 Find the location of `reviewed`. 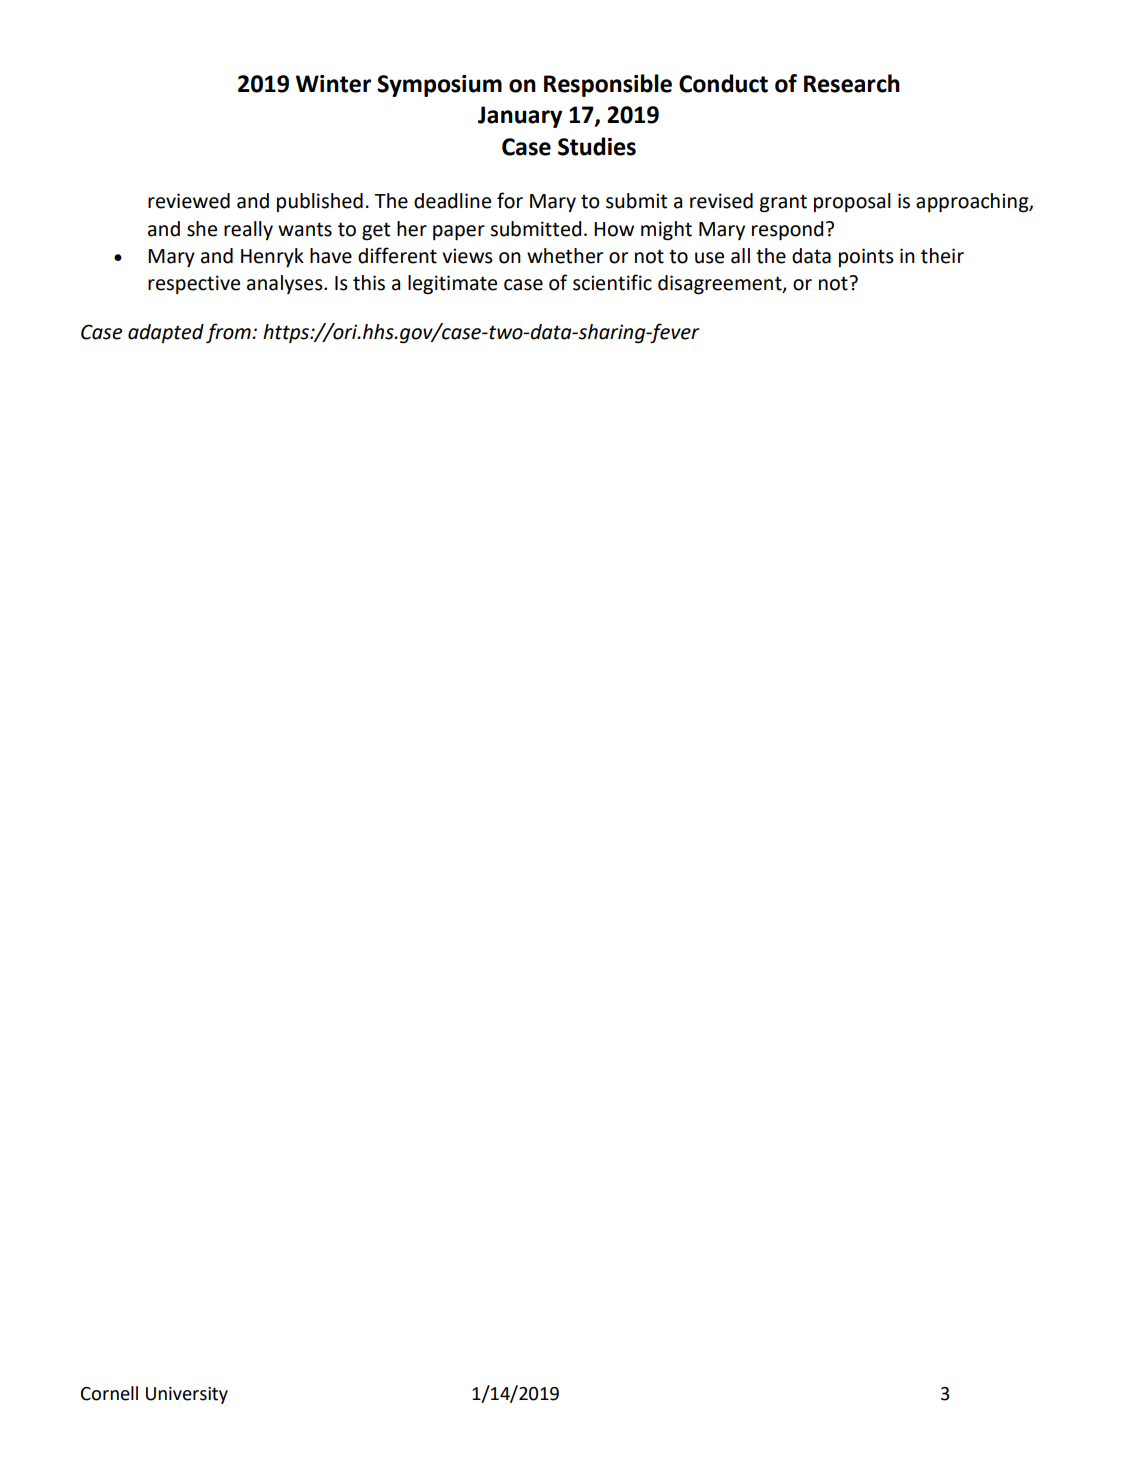

reviewed is located at coordinates (189, 201).
